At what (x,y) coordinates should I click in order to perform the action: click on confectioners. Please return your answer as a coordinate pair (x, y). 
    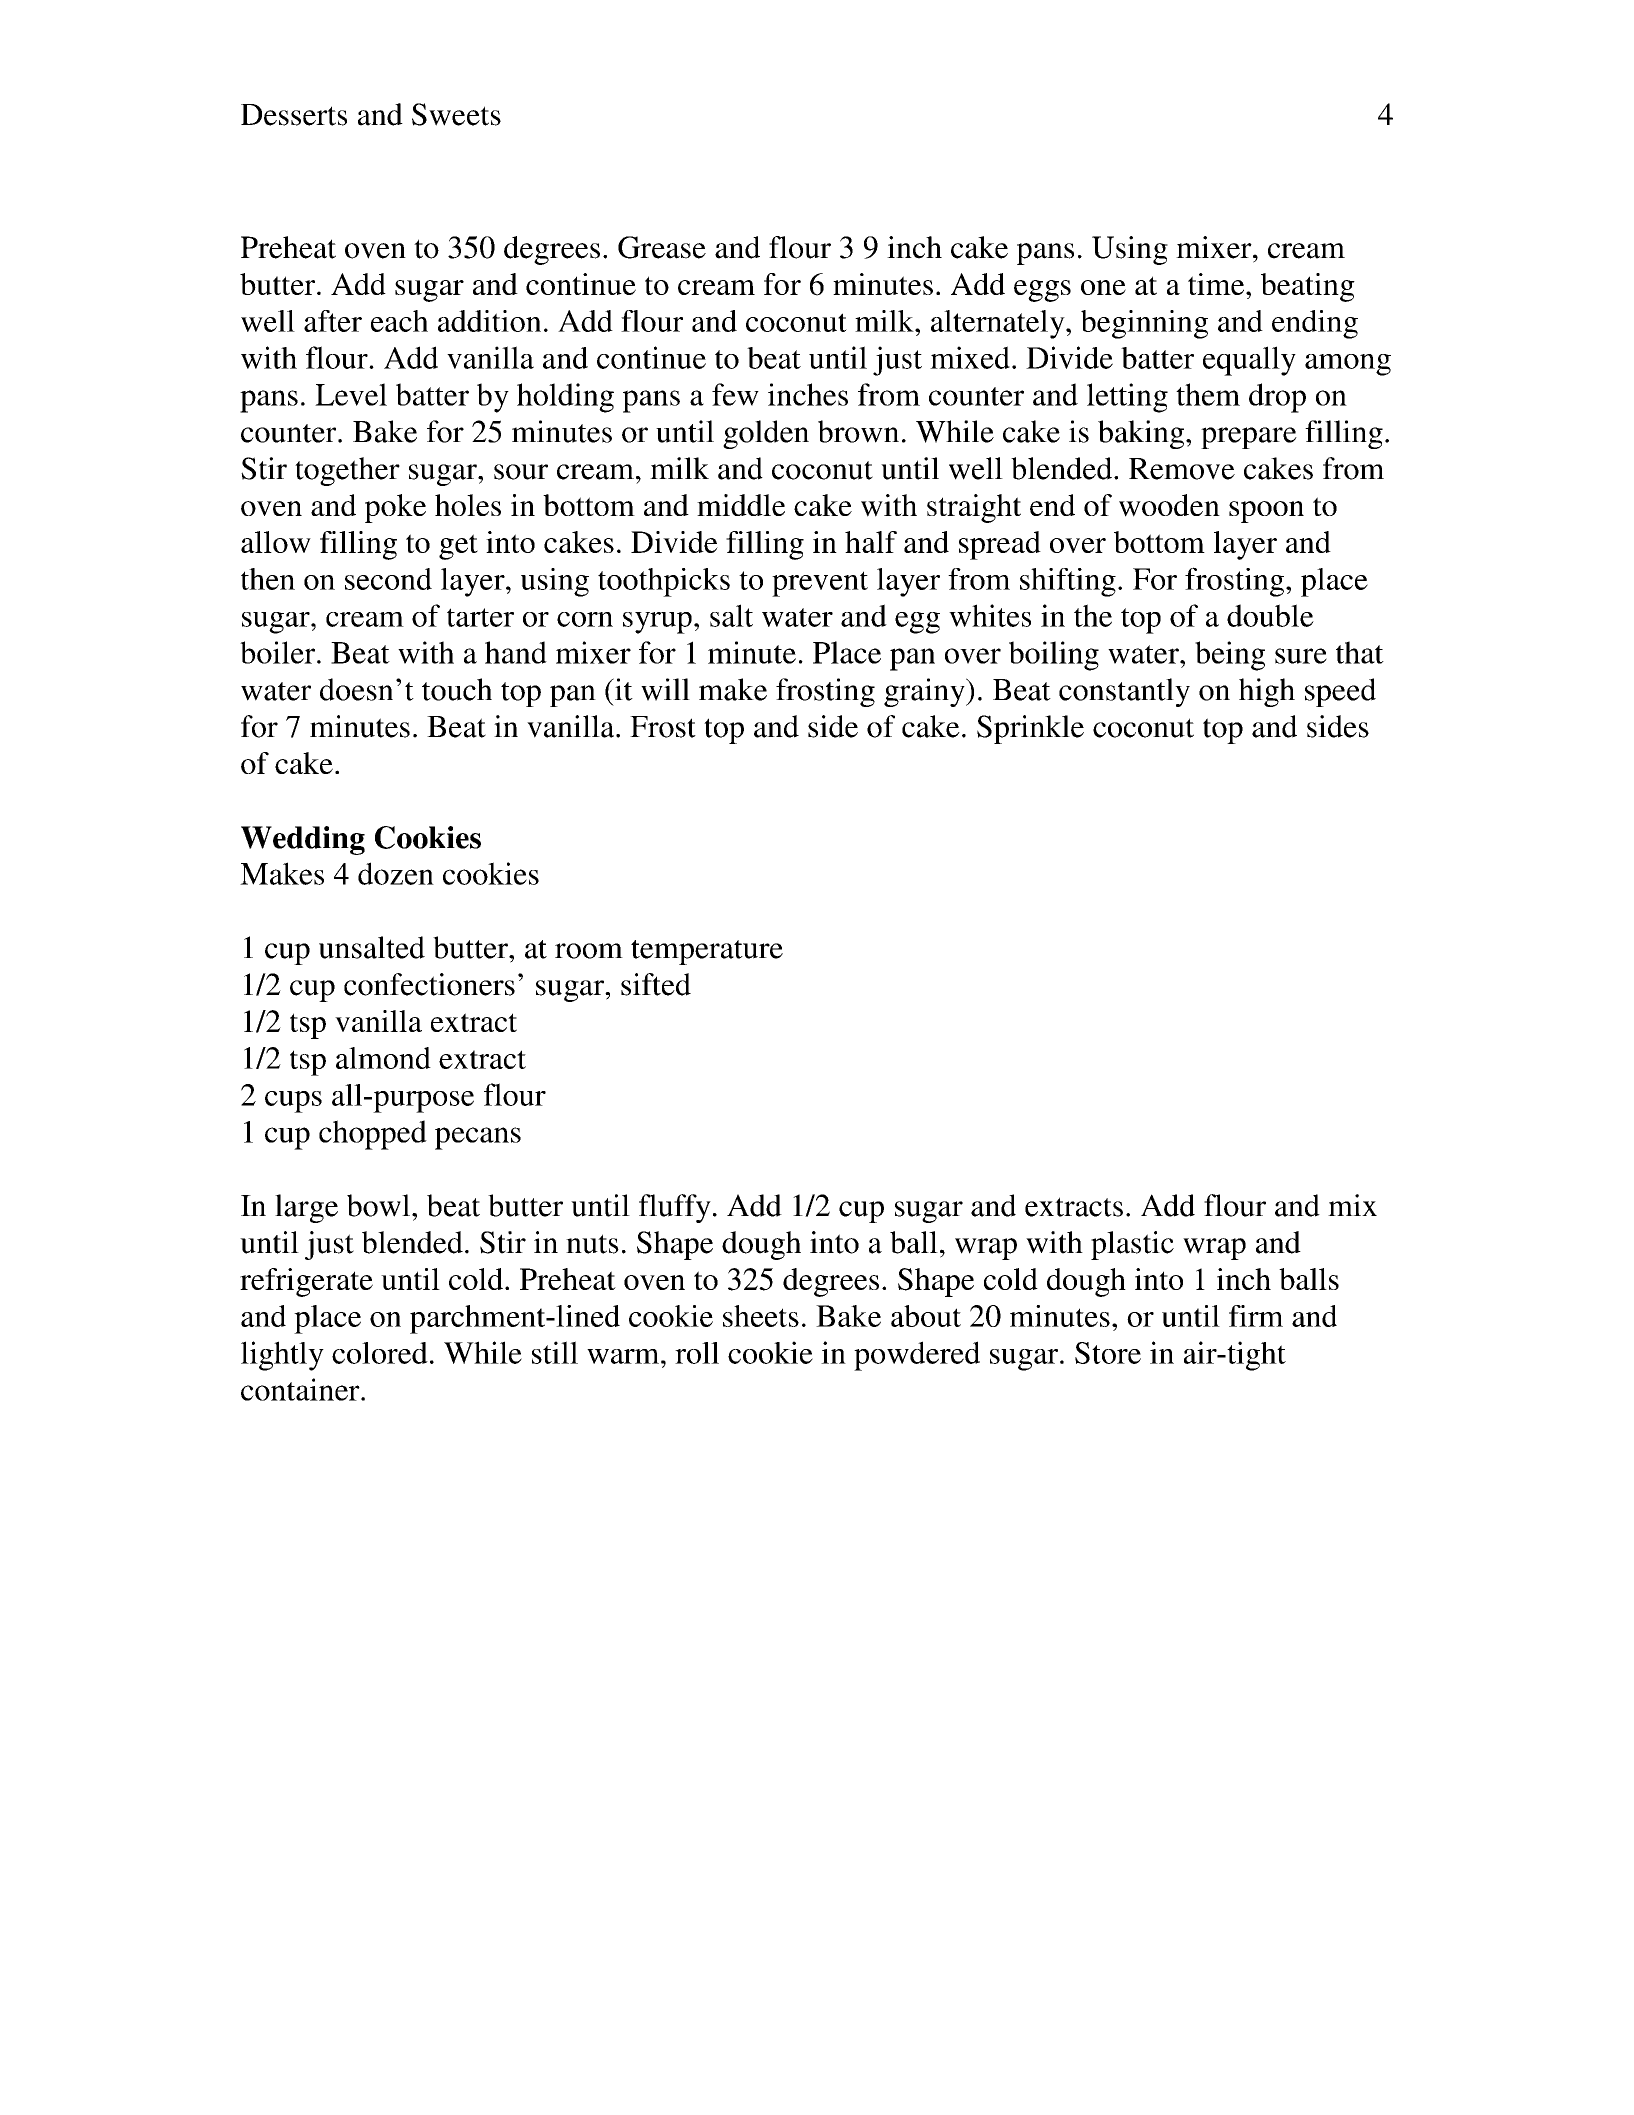
    Looking at the image, I should click on (429, 984).
